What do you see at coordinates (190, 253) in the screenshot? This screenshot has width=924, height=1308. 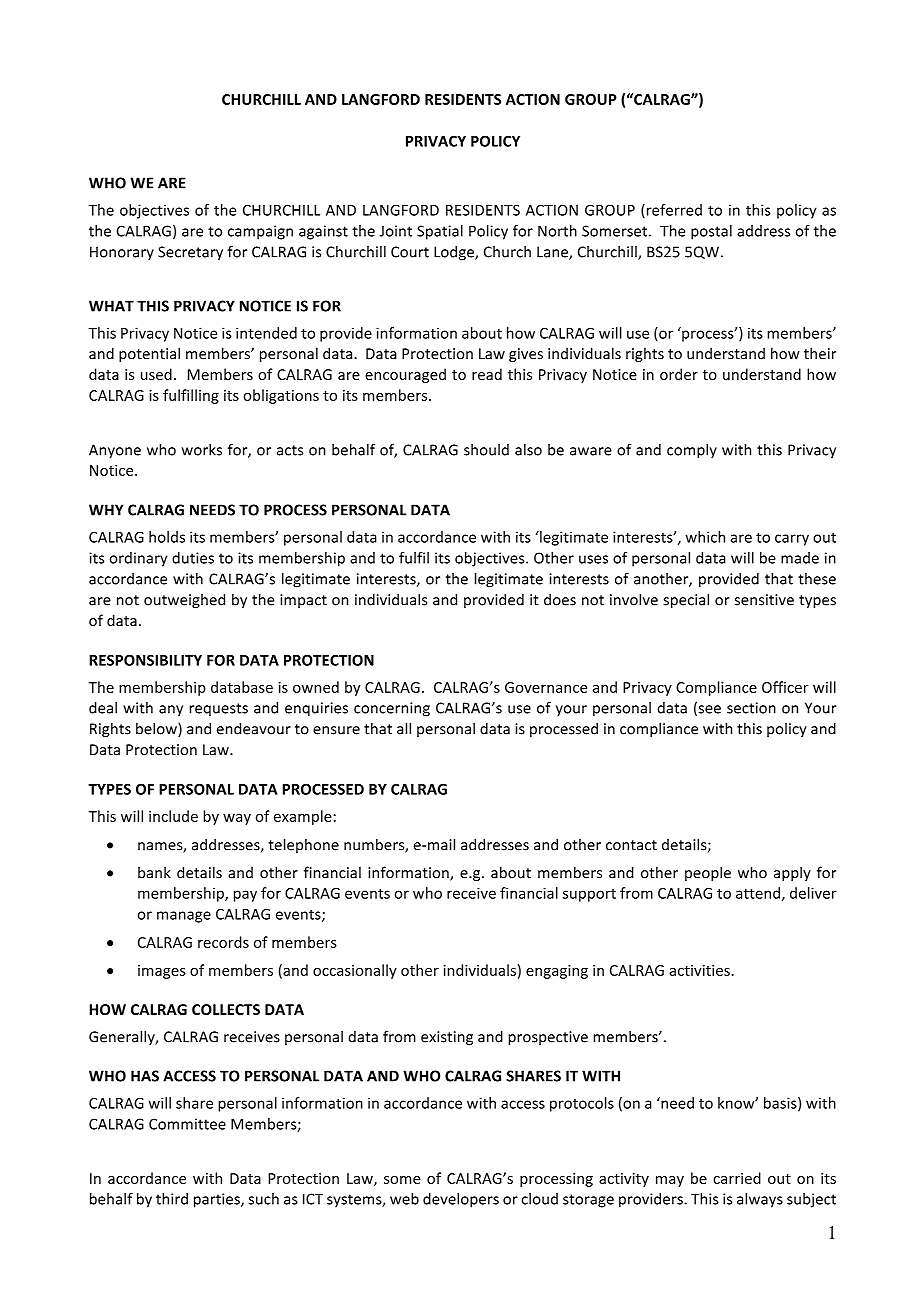 I see `Secretary` at bounding box center [190, 253].
